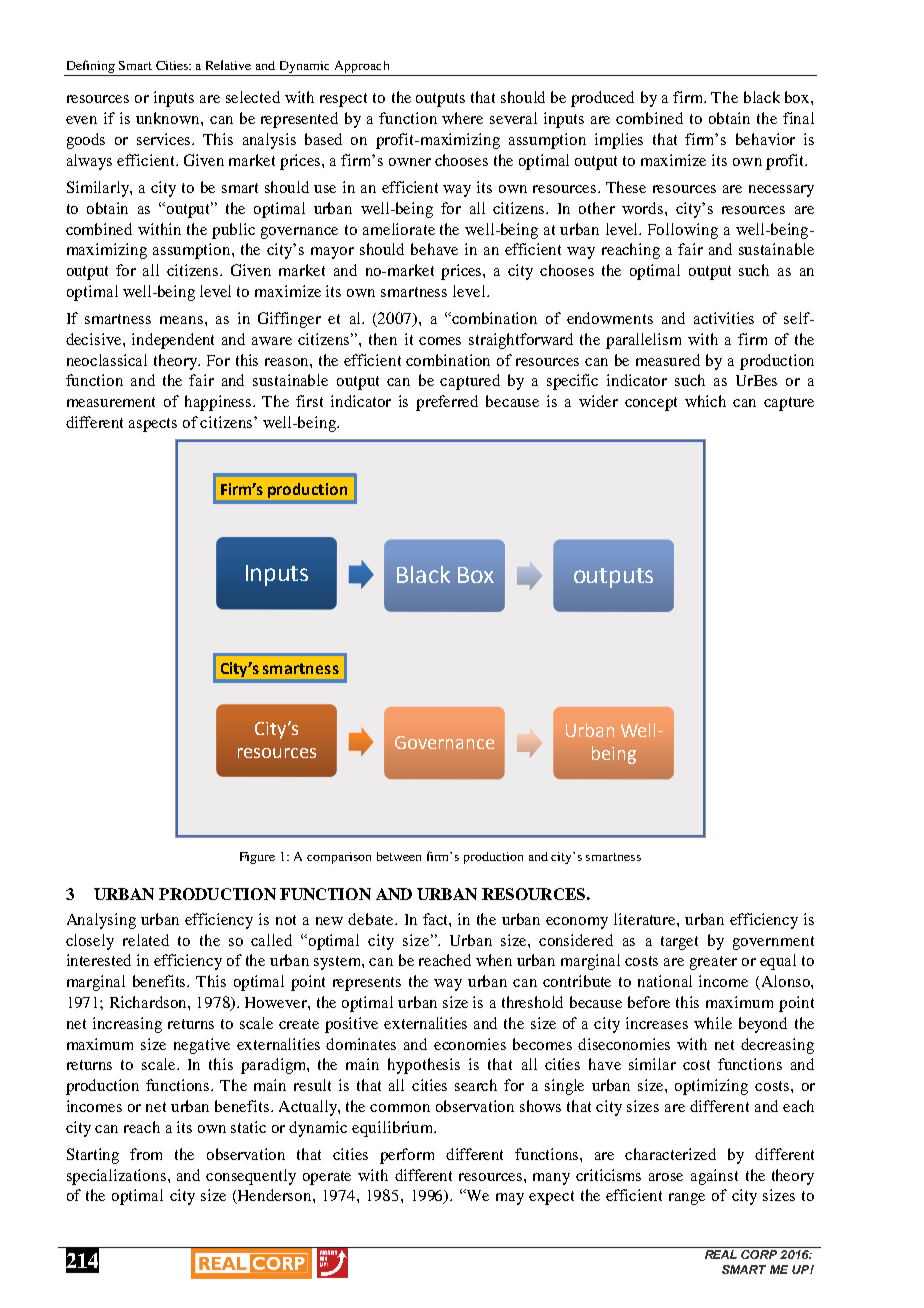 This document has width=924, height=1308. Describe the element at coordinates (462, 118) in the document. I see `where` at that location.
